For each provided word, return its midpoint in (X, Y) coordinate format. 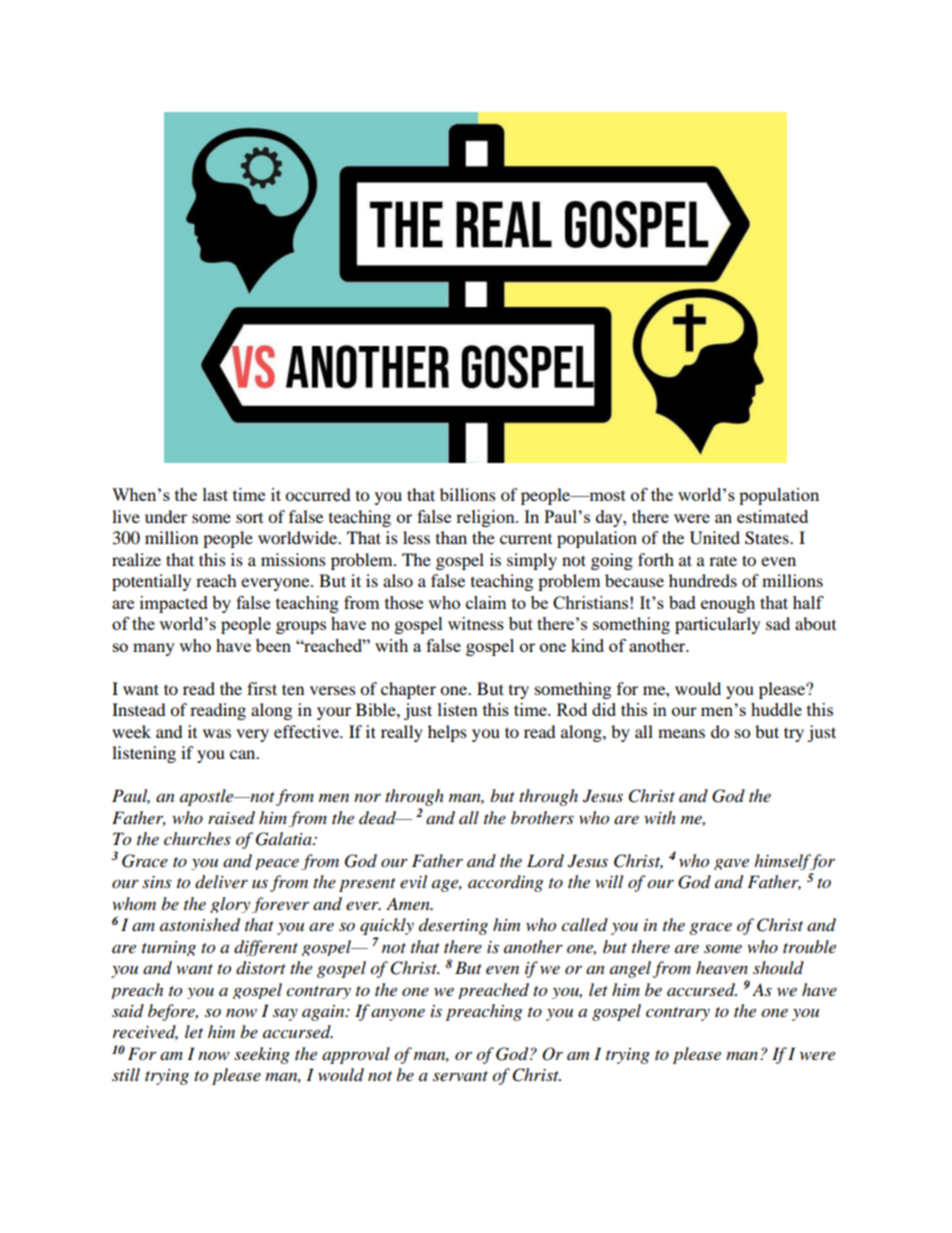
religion (486, 518)
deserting (453, 926)
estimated (772, 516)
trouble (809, 947)
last (215, 494)
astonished (200, 925)
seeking (262, 1055)
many (154, 649)
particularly (717, 625)
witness (476, 623)
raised (231, 818)
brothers (542, 818)
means (681, 733)
